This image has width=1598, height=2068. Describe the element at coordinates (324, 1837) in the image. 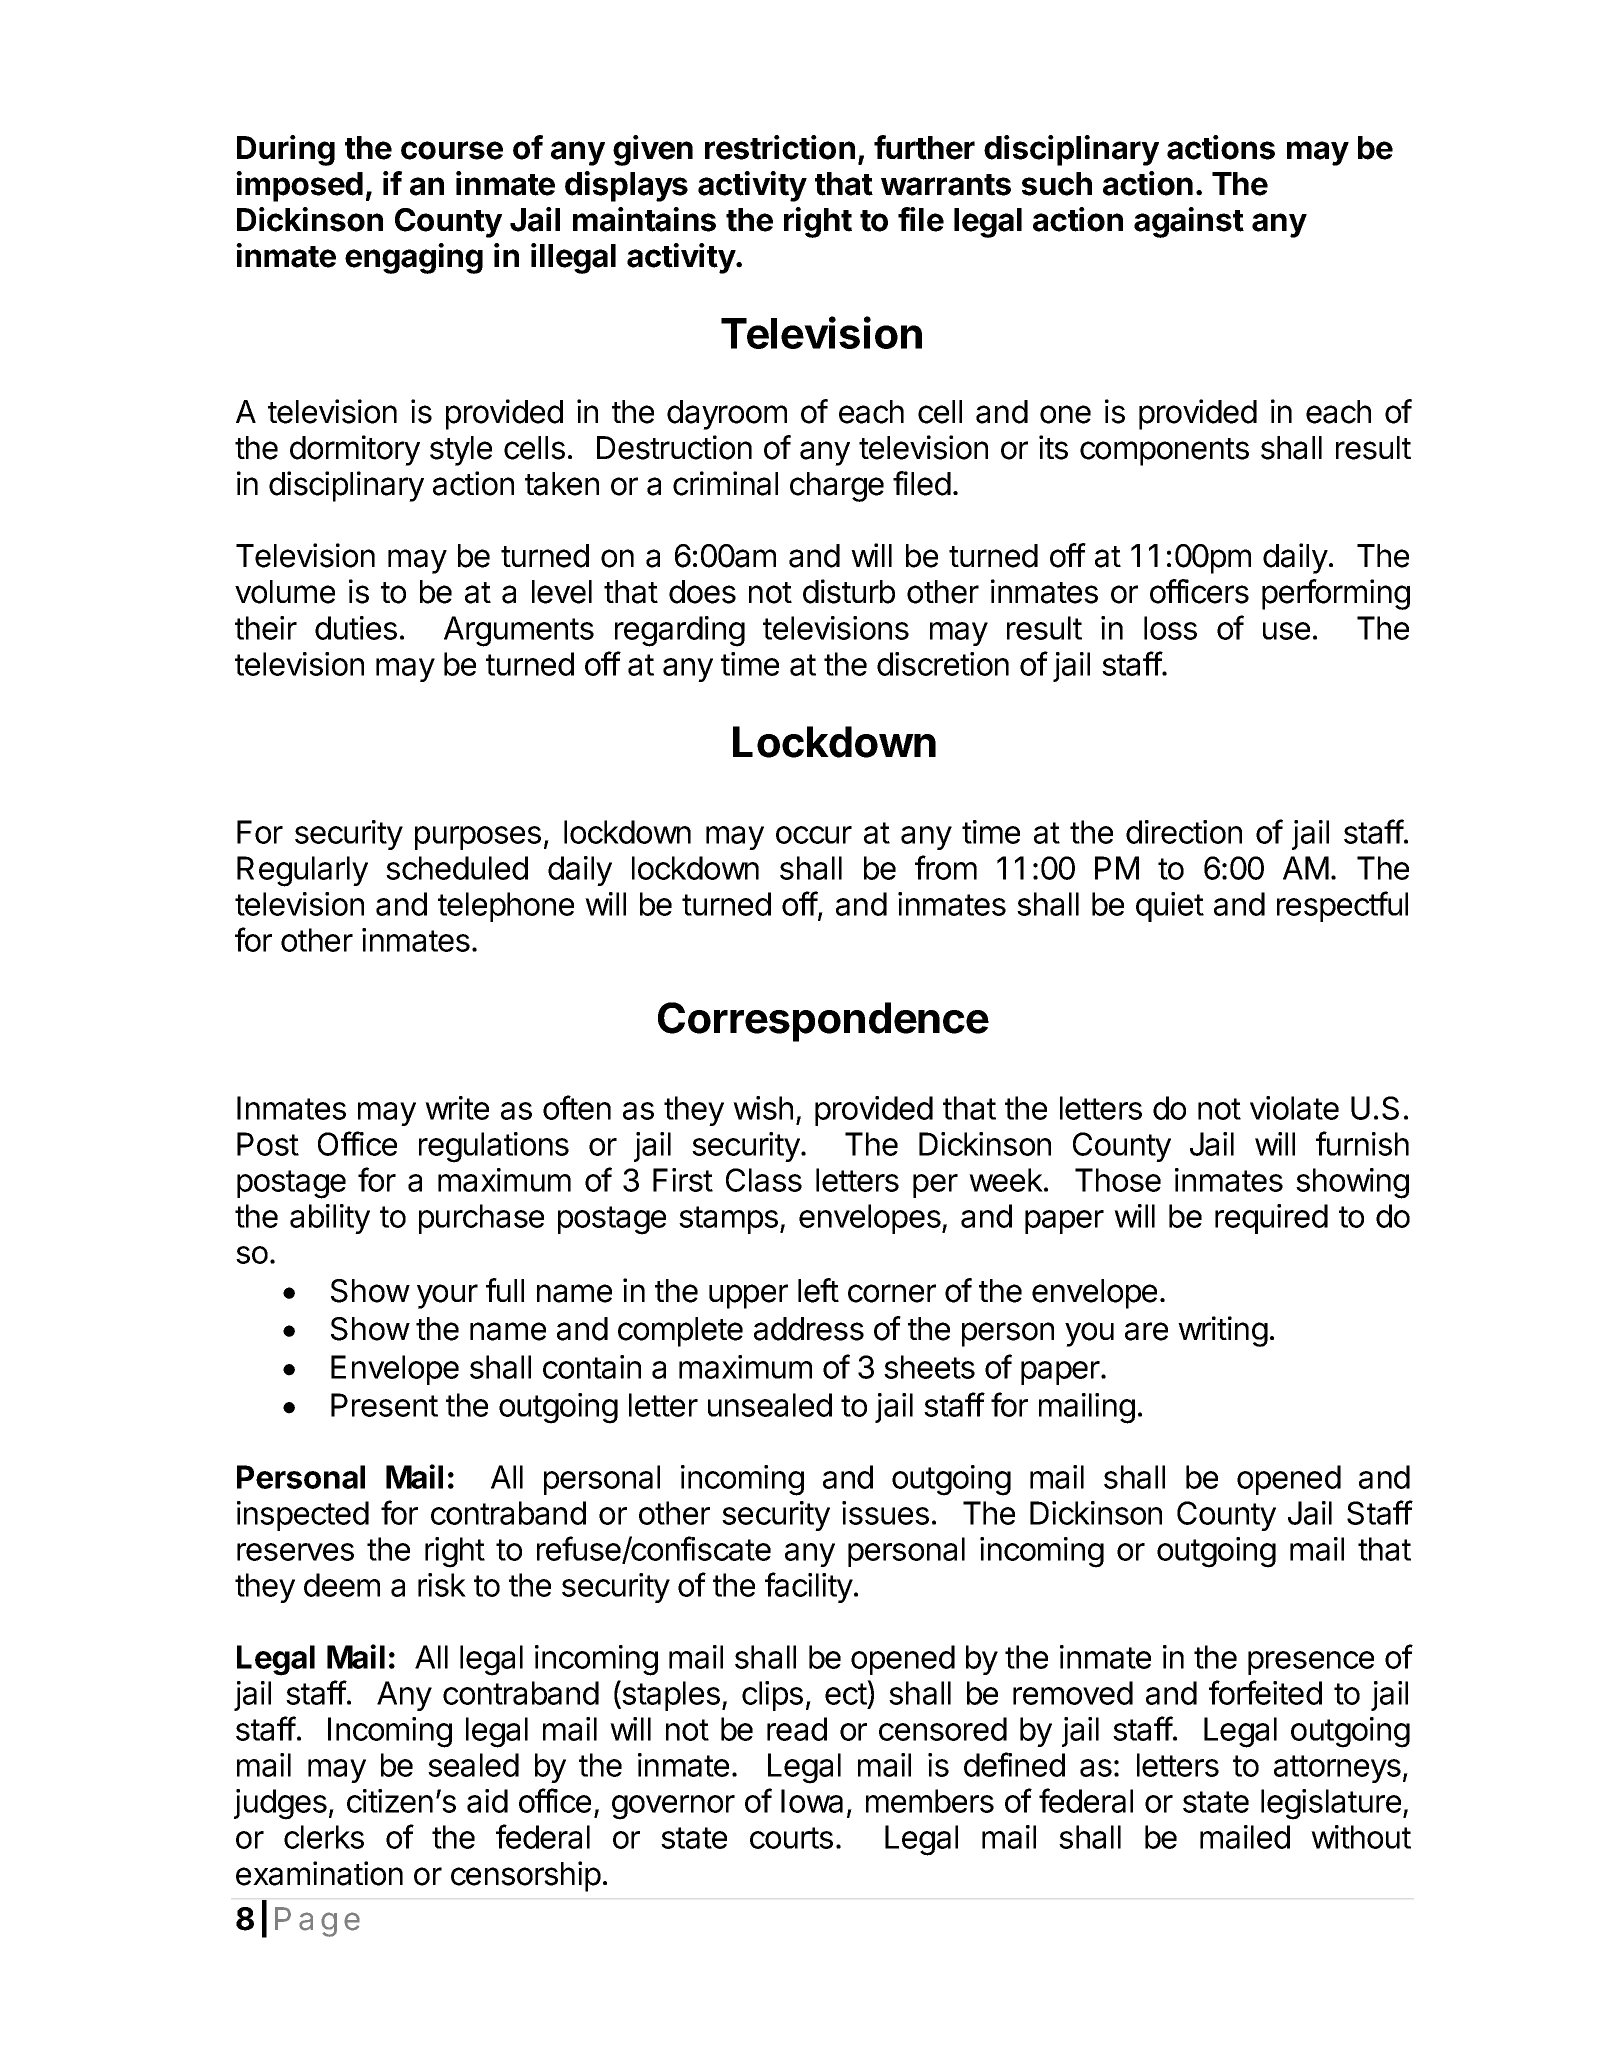

I see `clerks` at that location.
